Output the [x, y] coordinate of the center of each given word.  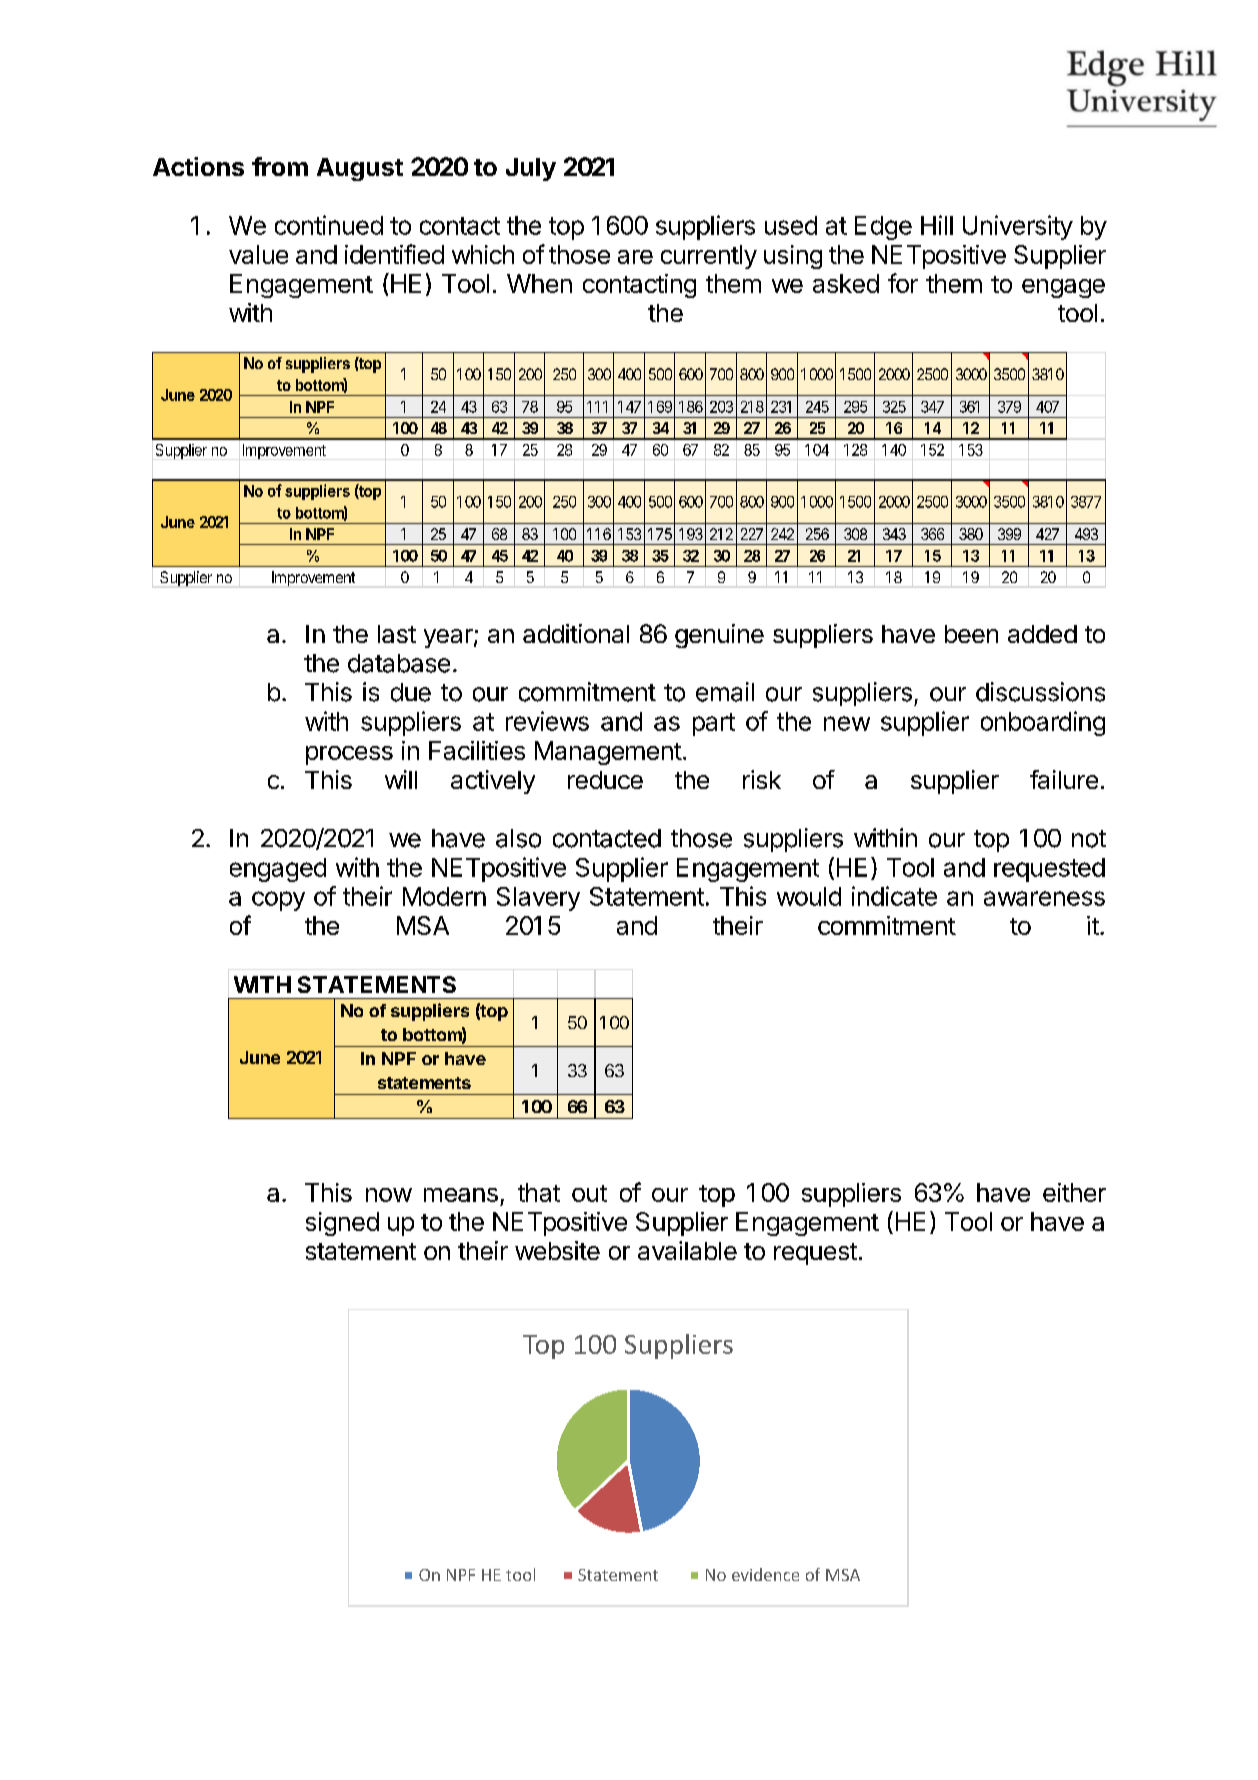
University [1018, 227]
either [1074, 1192]
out [589, 1193]
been [971, 634]
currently [709, 257]
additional [576, 633]
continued [329, 225]
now [389, 1195]
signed [342, 1224]
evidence [765, 1574]
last [397, 634]
